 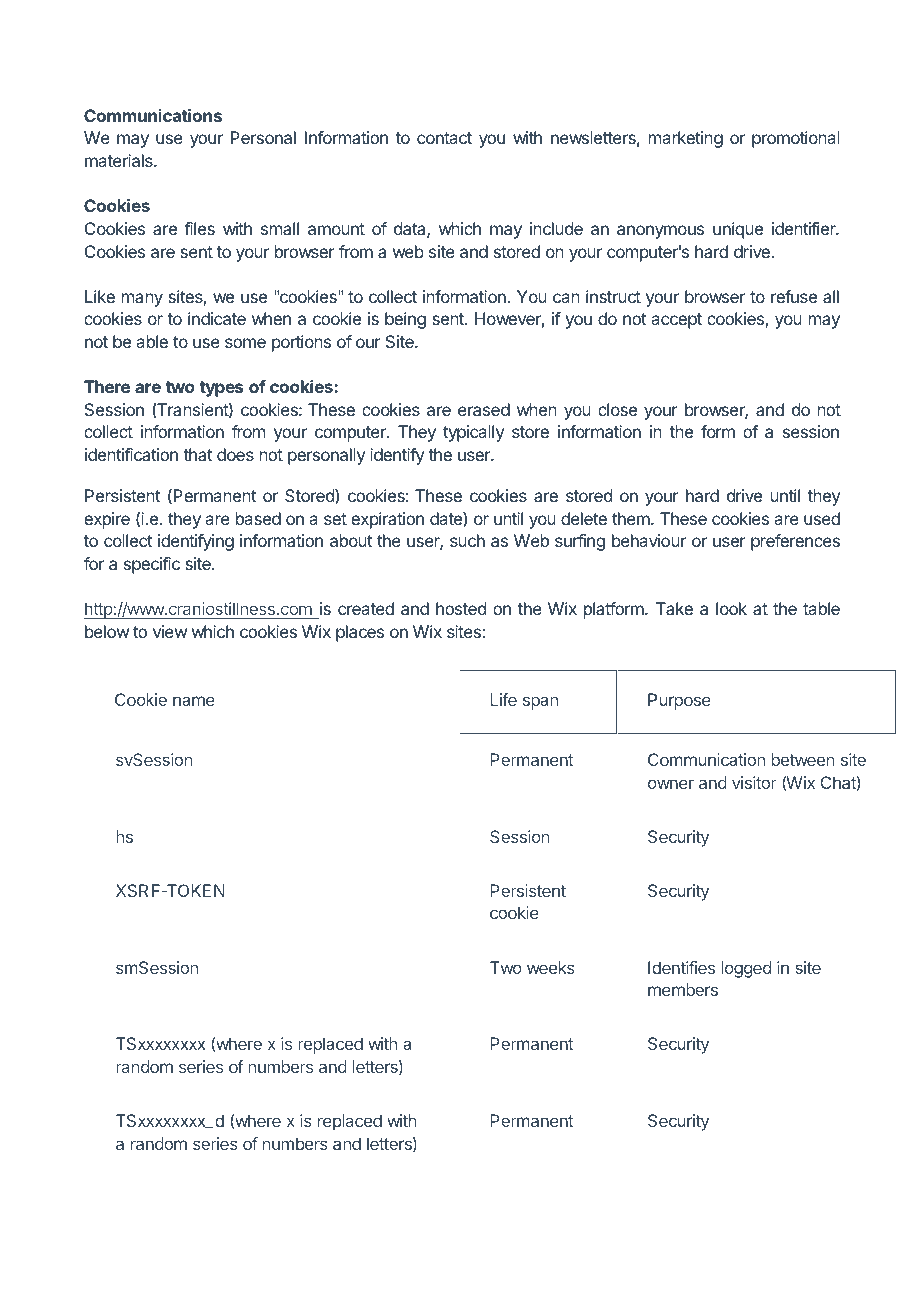 What do you see at coordinates (551, 967) in the screenshot?
I see `weeks` at bounding box center [551, 967].
